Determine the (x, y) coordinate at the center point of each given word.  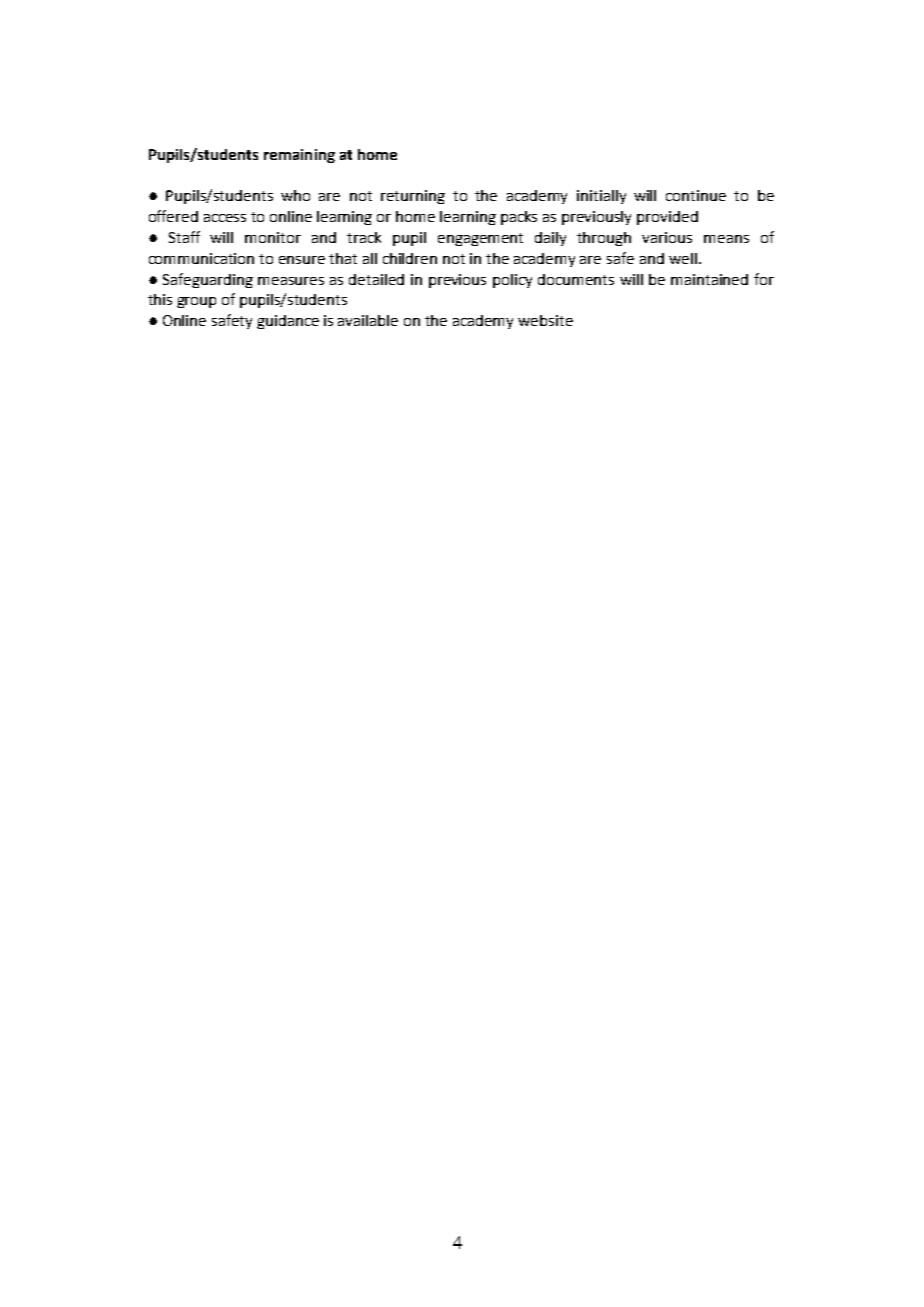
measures (291, 281)
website (545, 320)
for (764, 279)
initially (601, 197)
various (667, 237)
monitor (273, 237)
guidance (288, 322)
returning (413, 197)
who (295, 195)
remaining (299, 156)
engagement (480, 239)
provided (667, 218)
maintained (709, 279)
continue (696, 195)
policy (512, 281)
